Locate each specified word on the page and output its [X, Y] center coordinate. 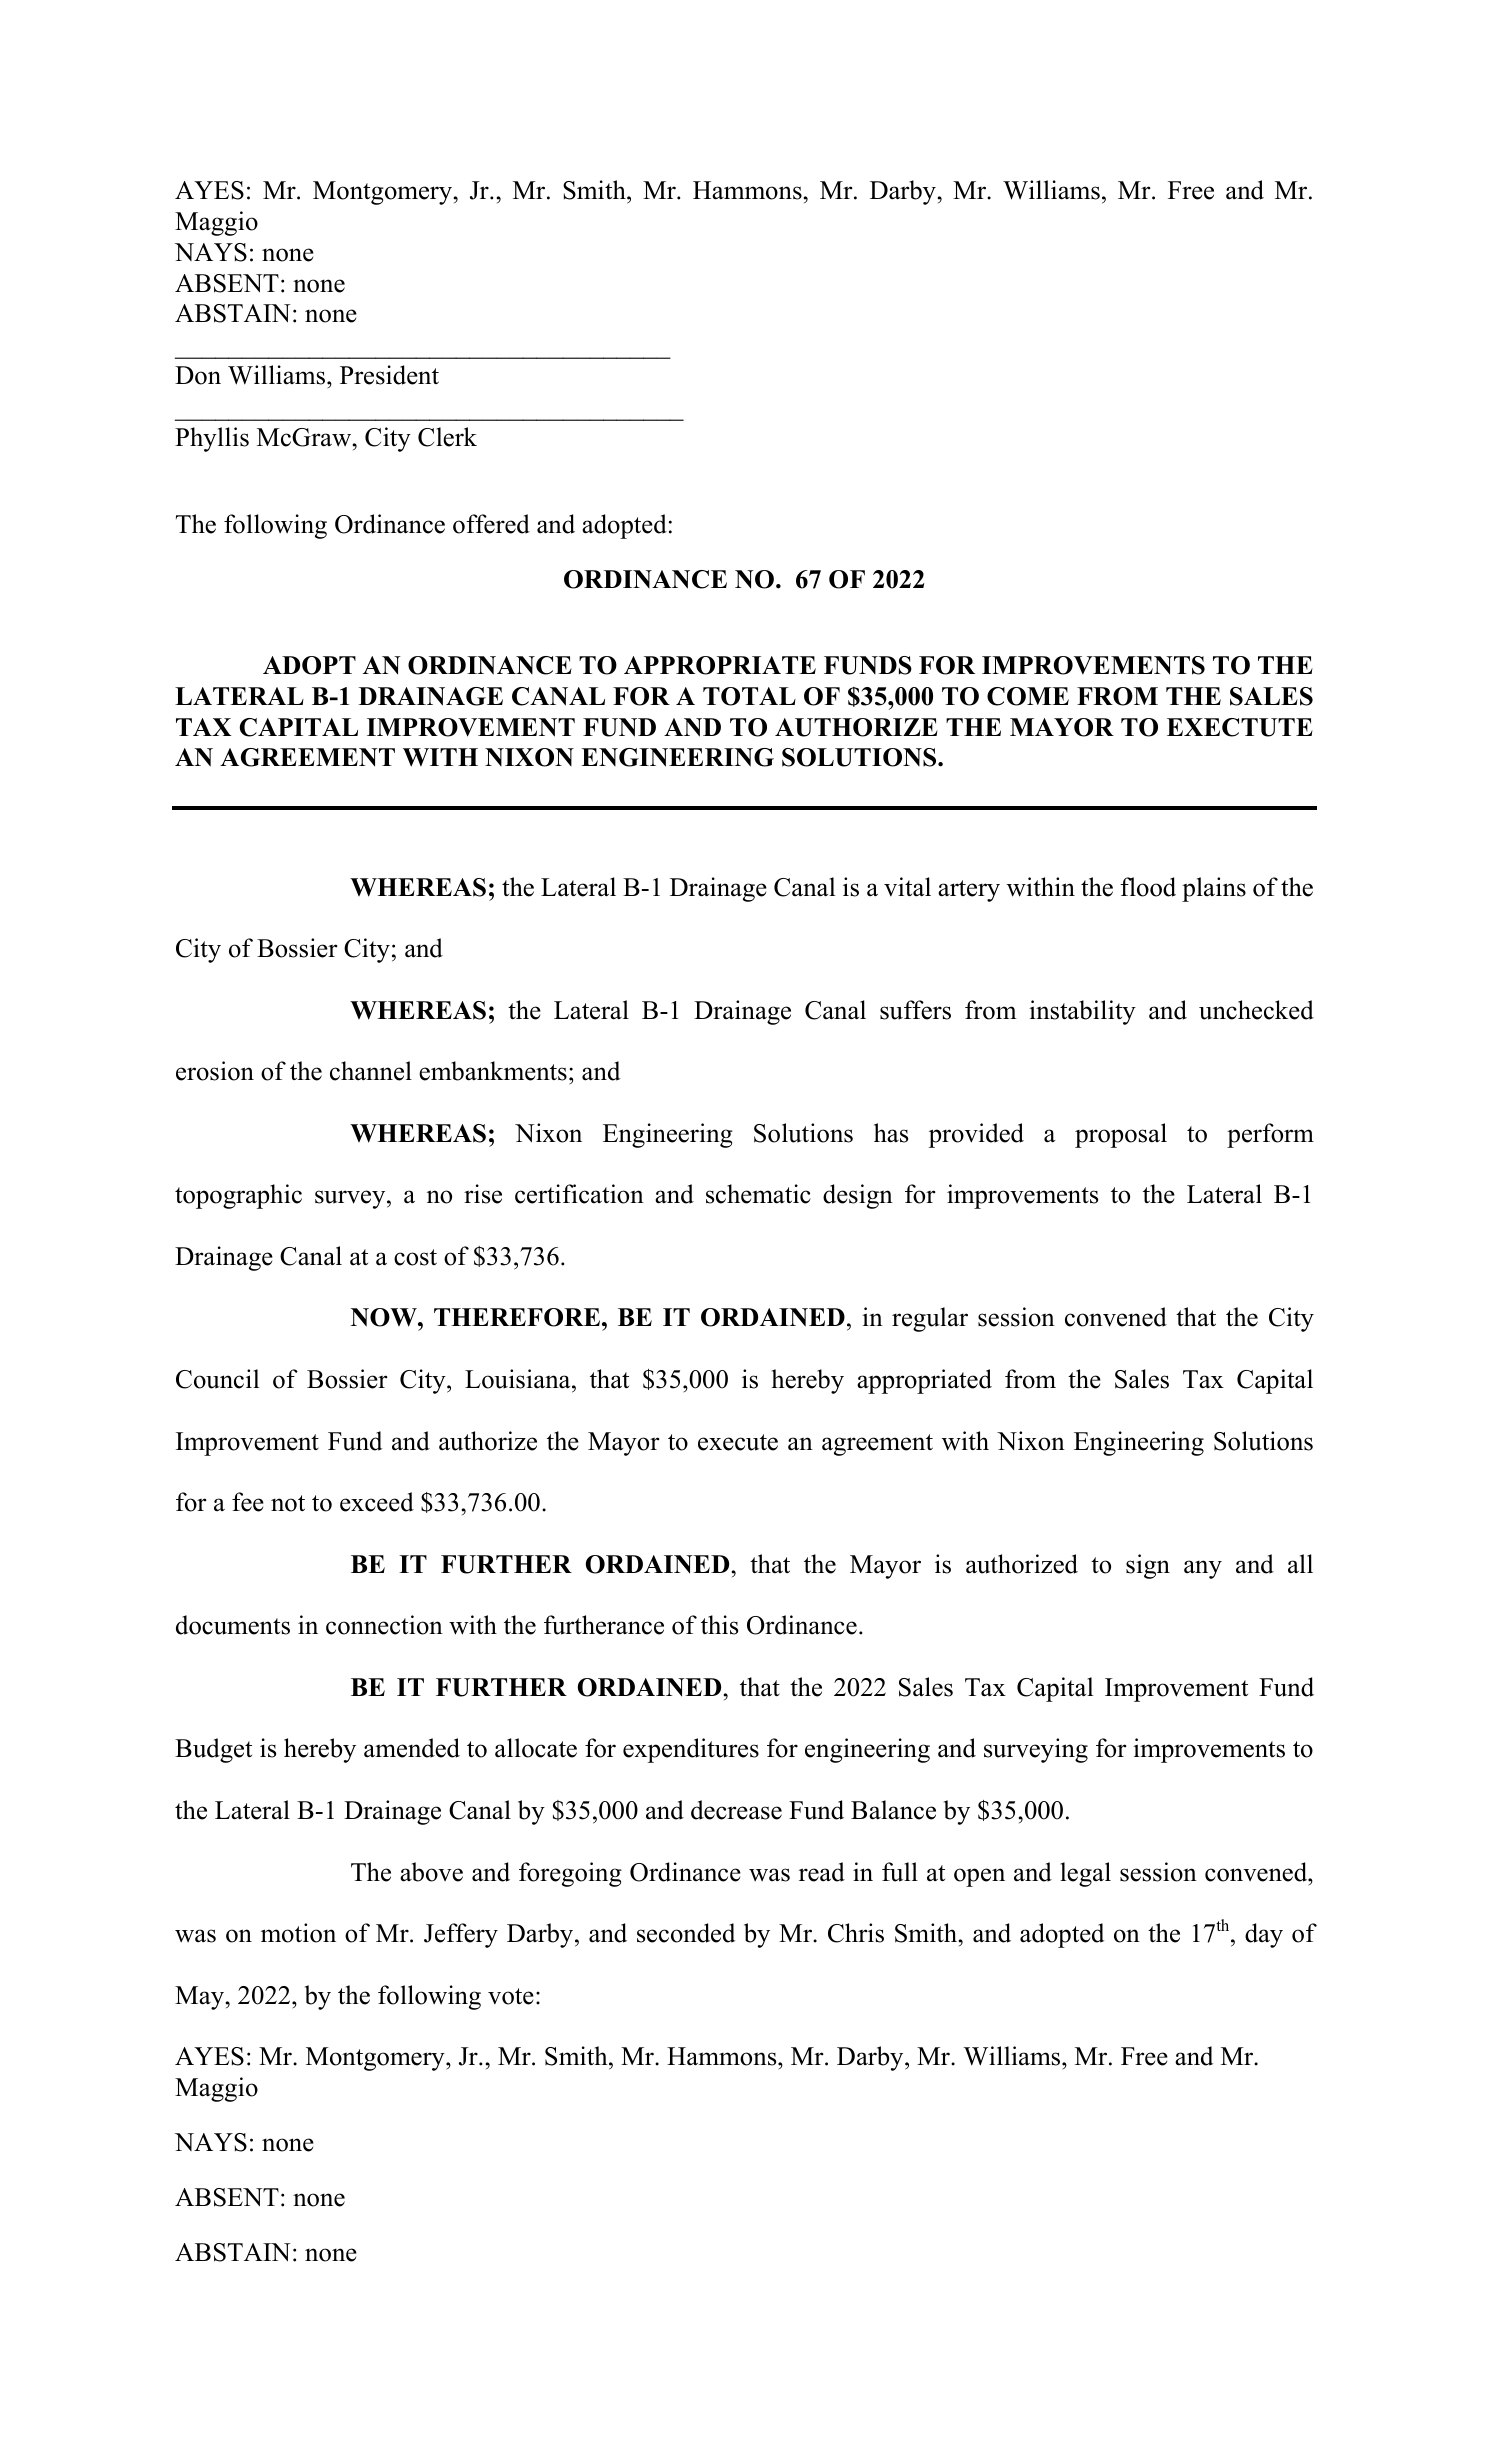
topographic [238, 1196]
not [288, 1503]
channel [371, 1071]
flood [1148, 887]
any [1203, 1569]
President [389, 375]
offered [491, 524]
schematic [758, 1194]
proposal [1121, 1135]
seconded [686, 1933]
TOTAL [749, 696]
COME [1028, 696]
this [719, 1625]
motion [298, 1933]
